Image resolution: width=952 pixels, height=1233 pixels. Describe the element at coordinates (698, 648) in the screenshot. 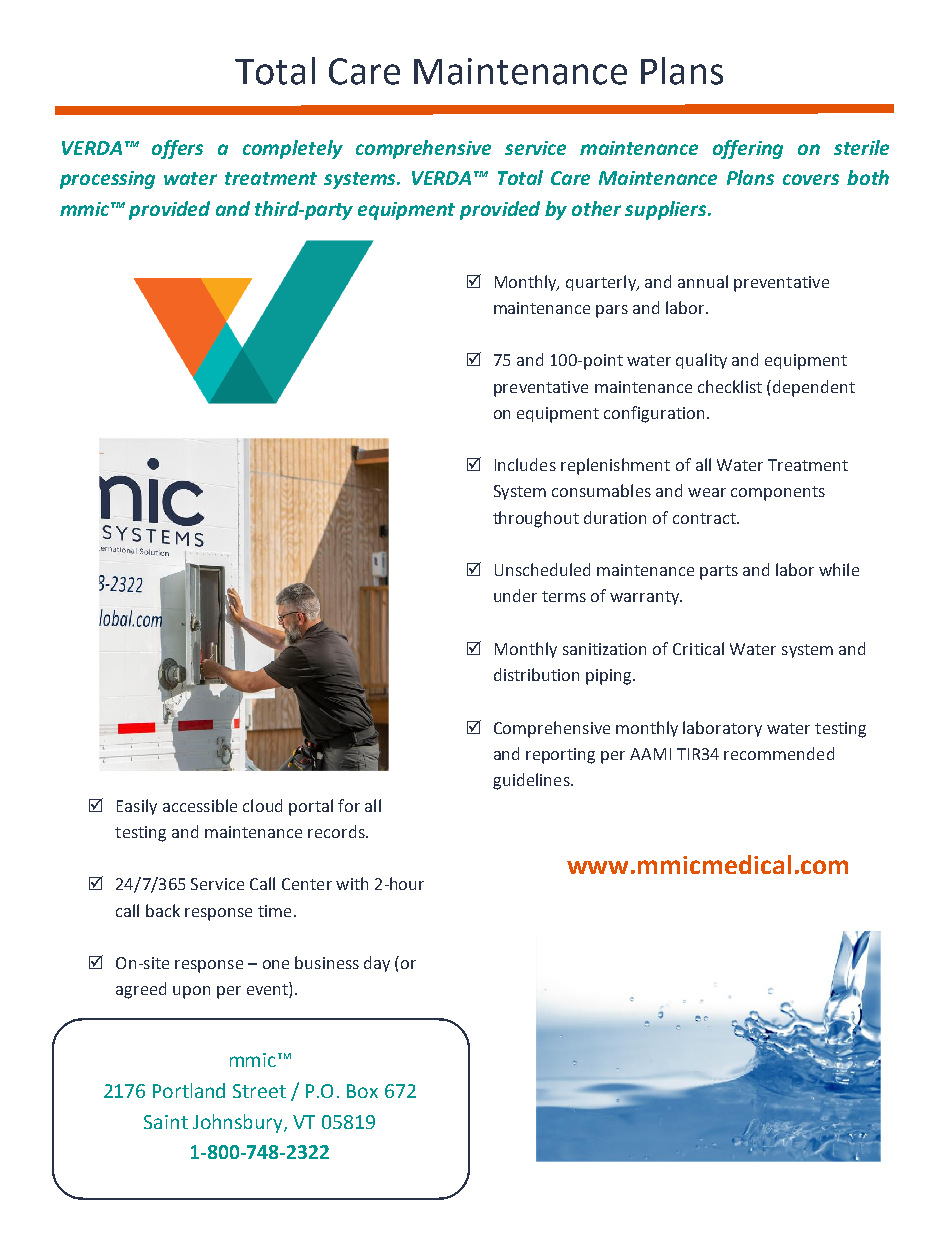

I see `Critical` at that location.
